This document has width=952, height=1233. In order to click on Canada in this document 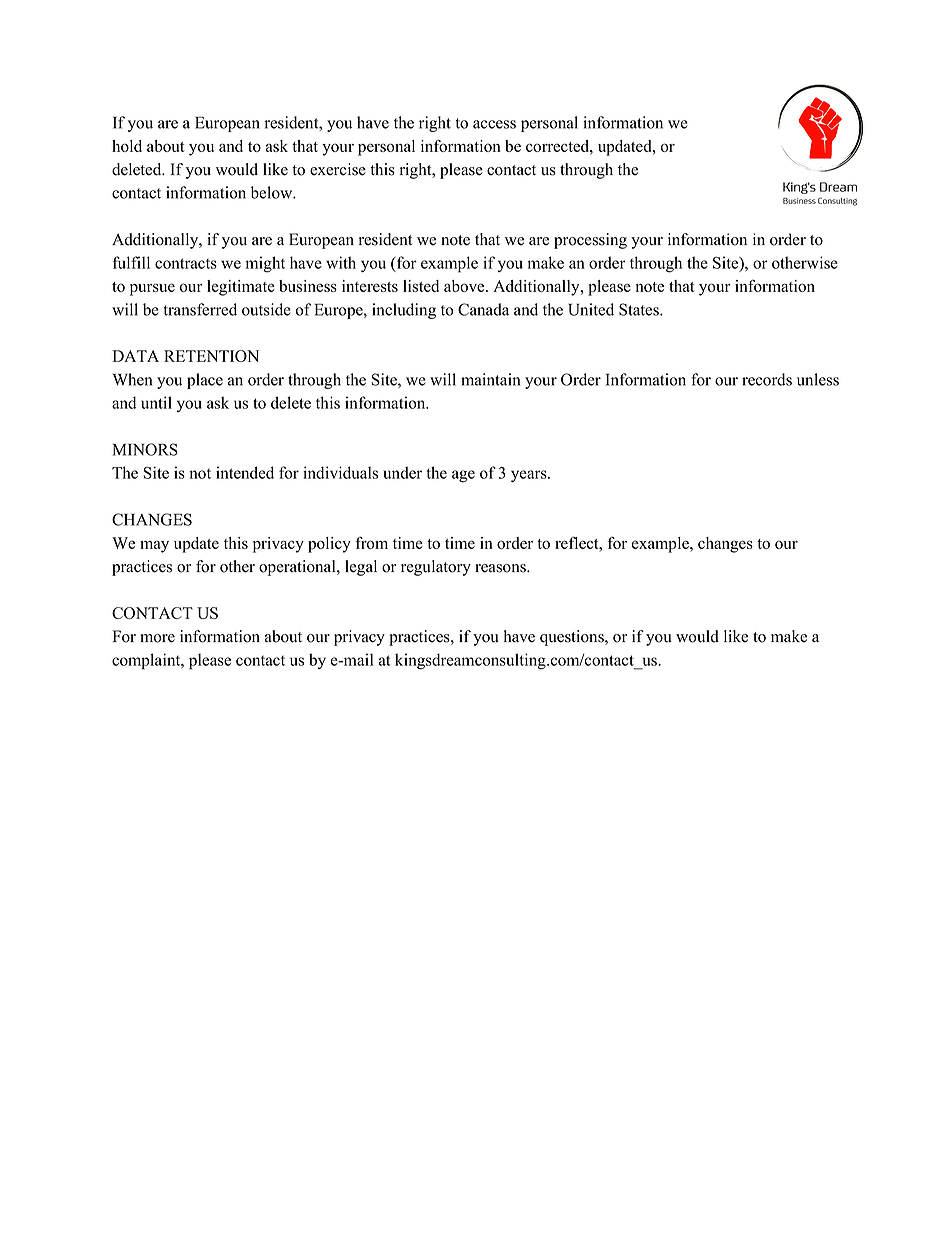, I will do `click(483, 309)`.
